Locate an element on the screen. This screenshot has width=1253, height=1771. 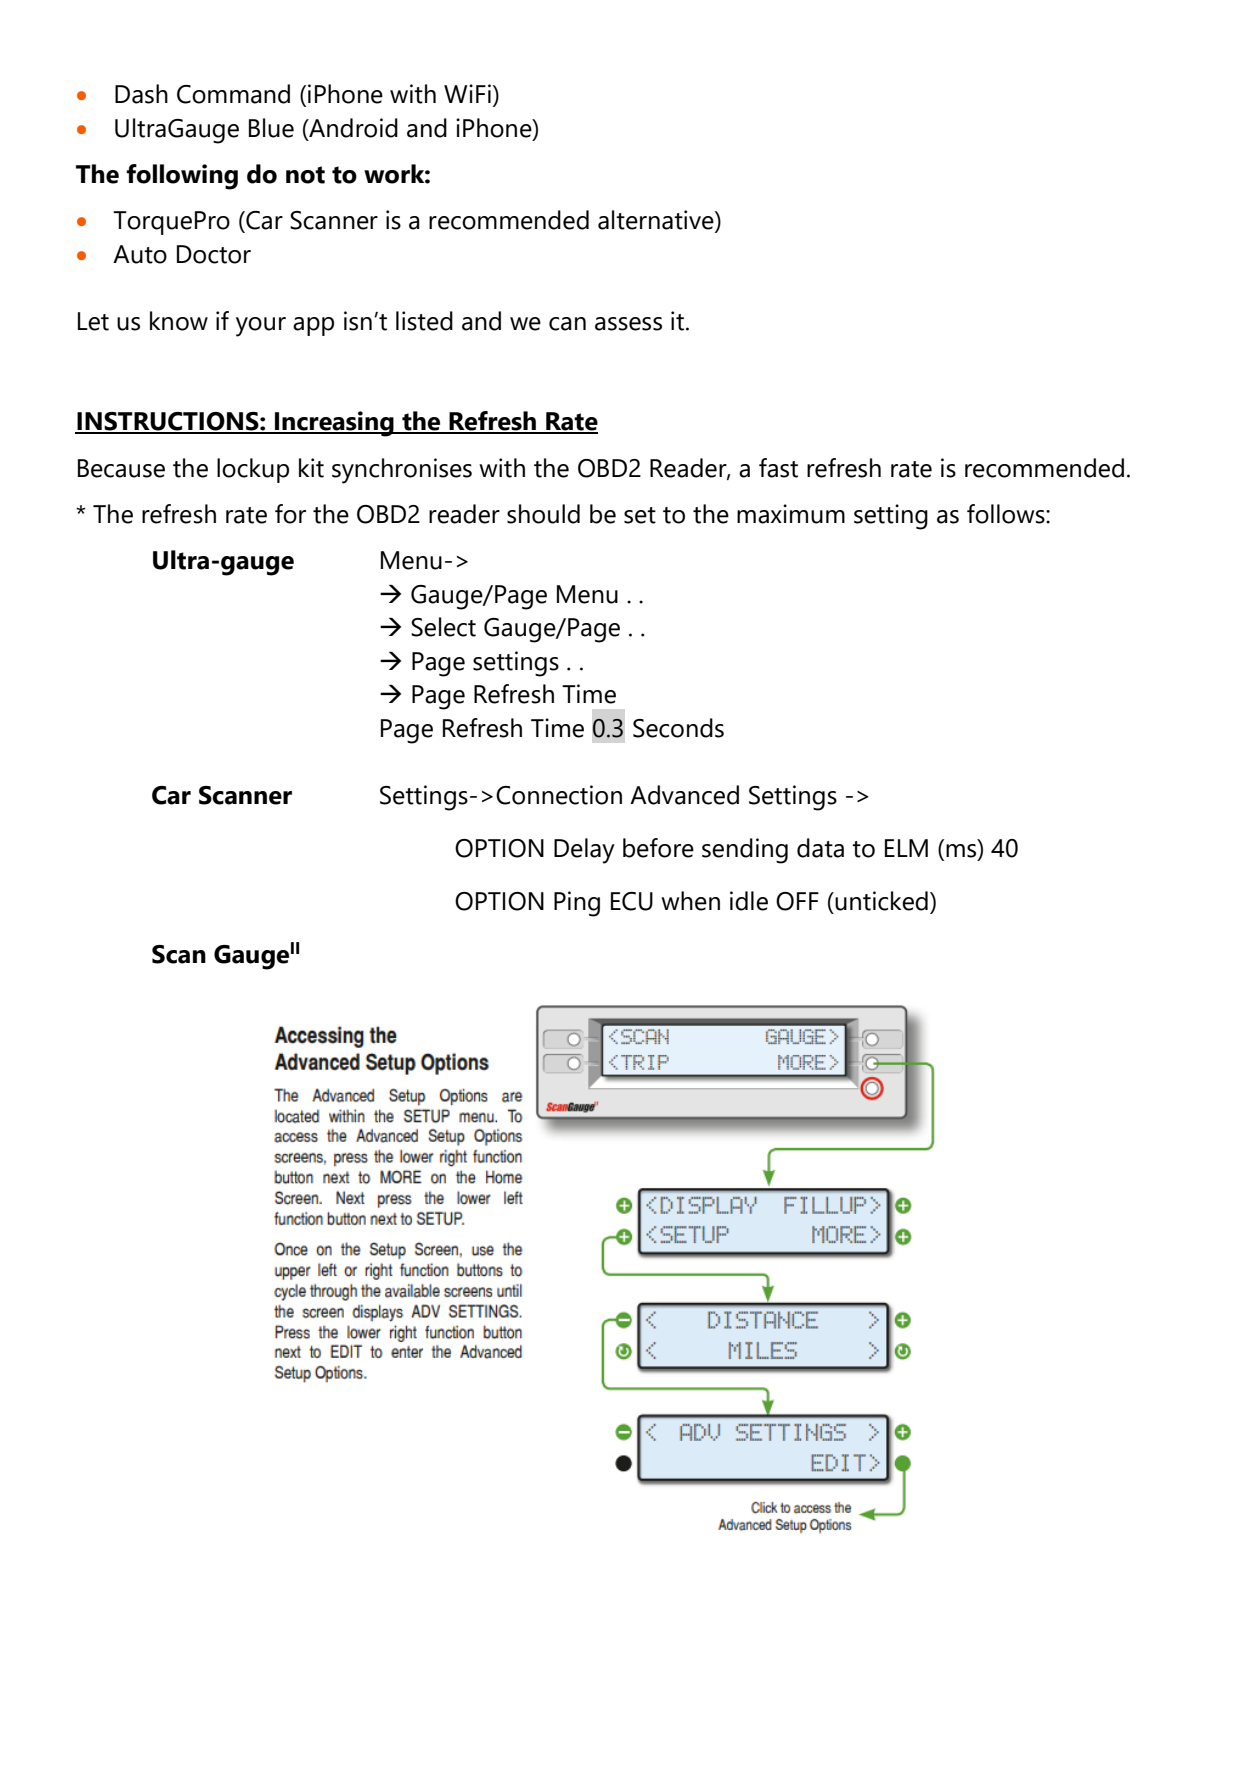
should is located at coordinates (543, 514).
